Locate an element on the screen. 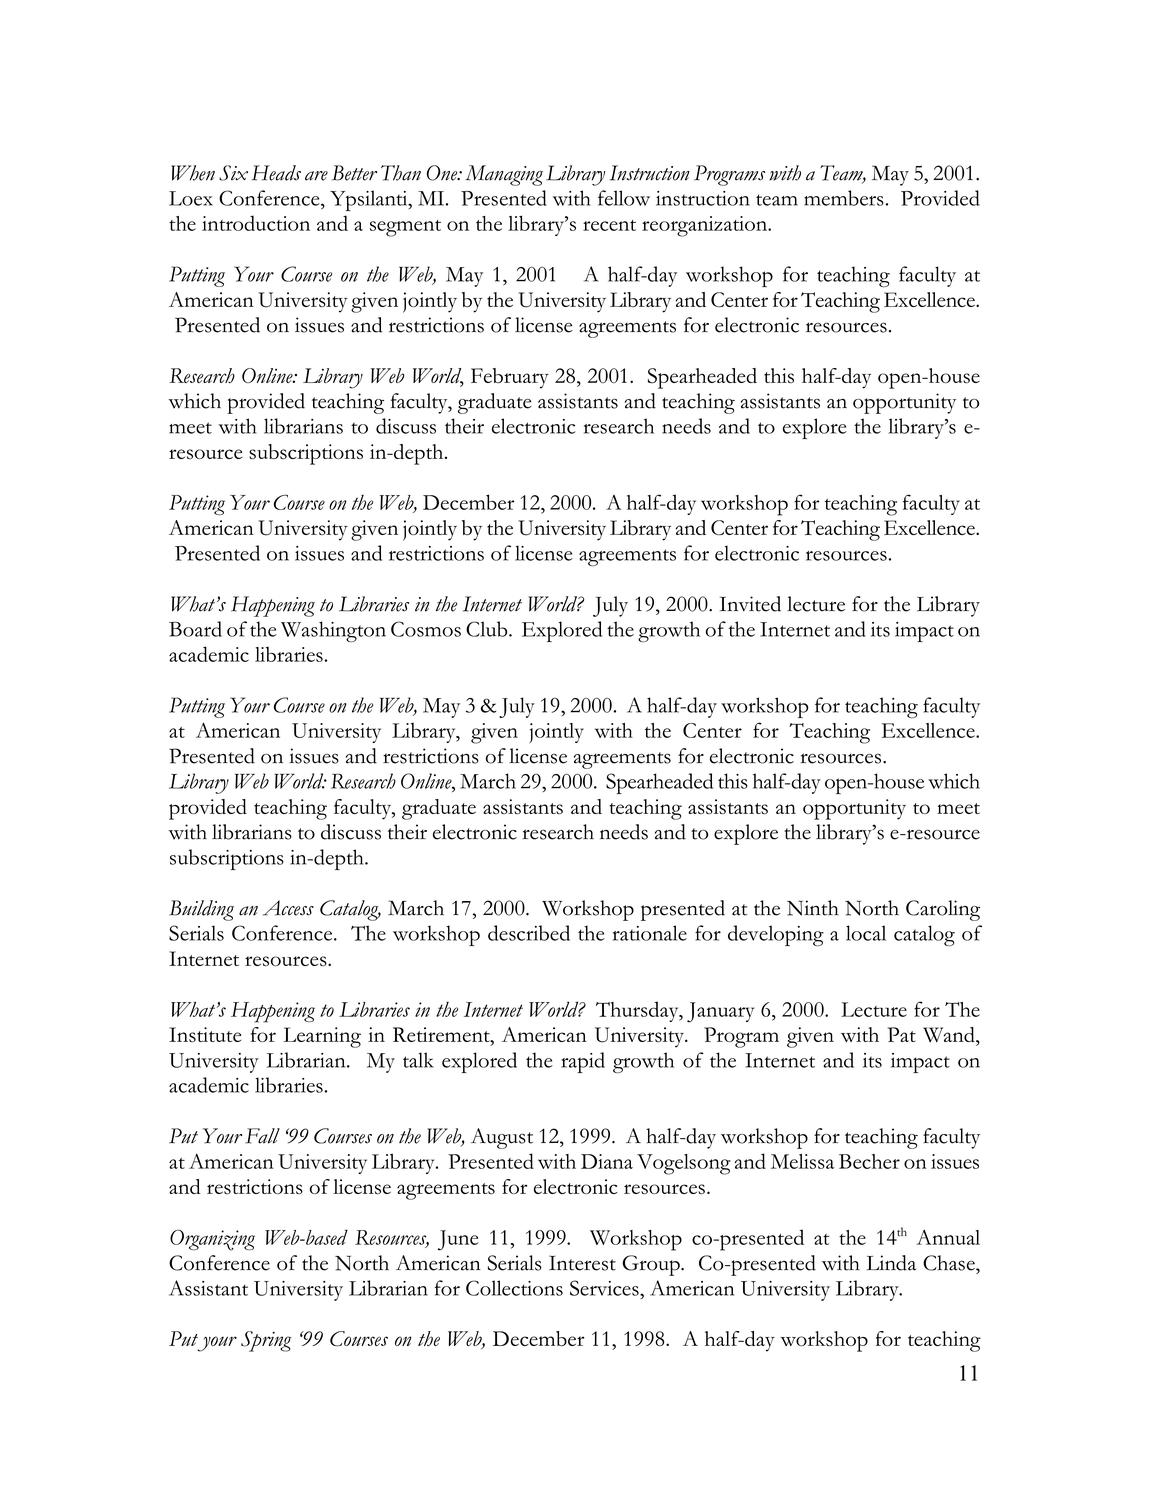 Image resolution: width=1149 pixels, height=1487 pixels. Spring is located at coordinates (266, 1341).
